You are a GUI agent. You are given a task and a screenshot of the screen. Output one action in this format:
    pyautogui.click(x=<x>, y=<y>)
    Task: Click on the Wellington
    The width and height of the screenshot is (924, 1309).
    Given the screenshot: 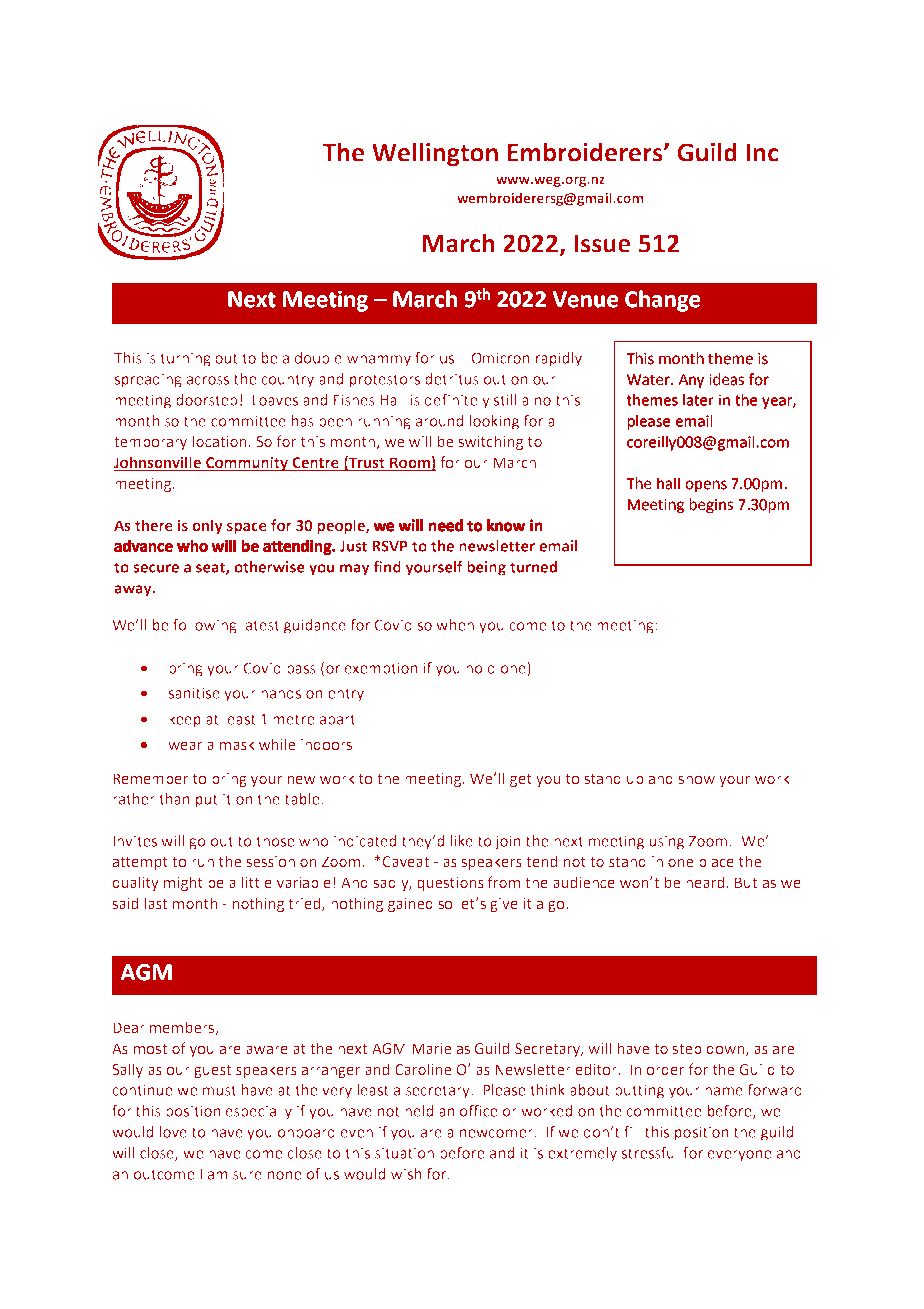 What is the action you would take?
    pyautogui.click(x=435, y=154)
